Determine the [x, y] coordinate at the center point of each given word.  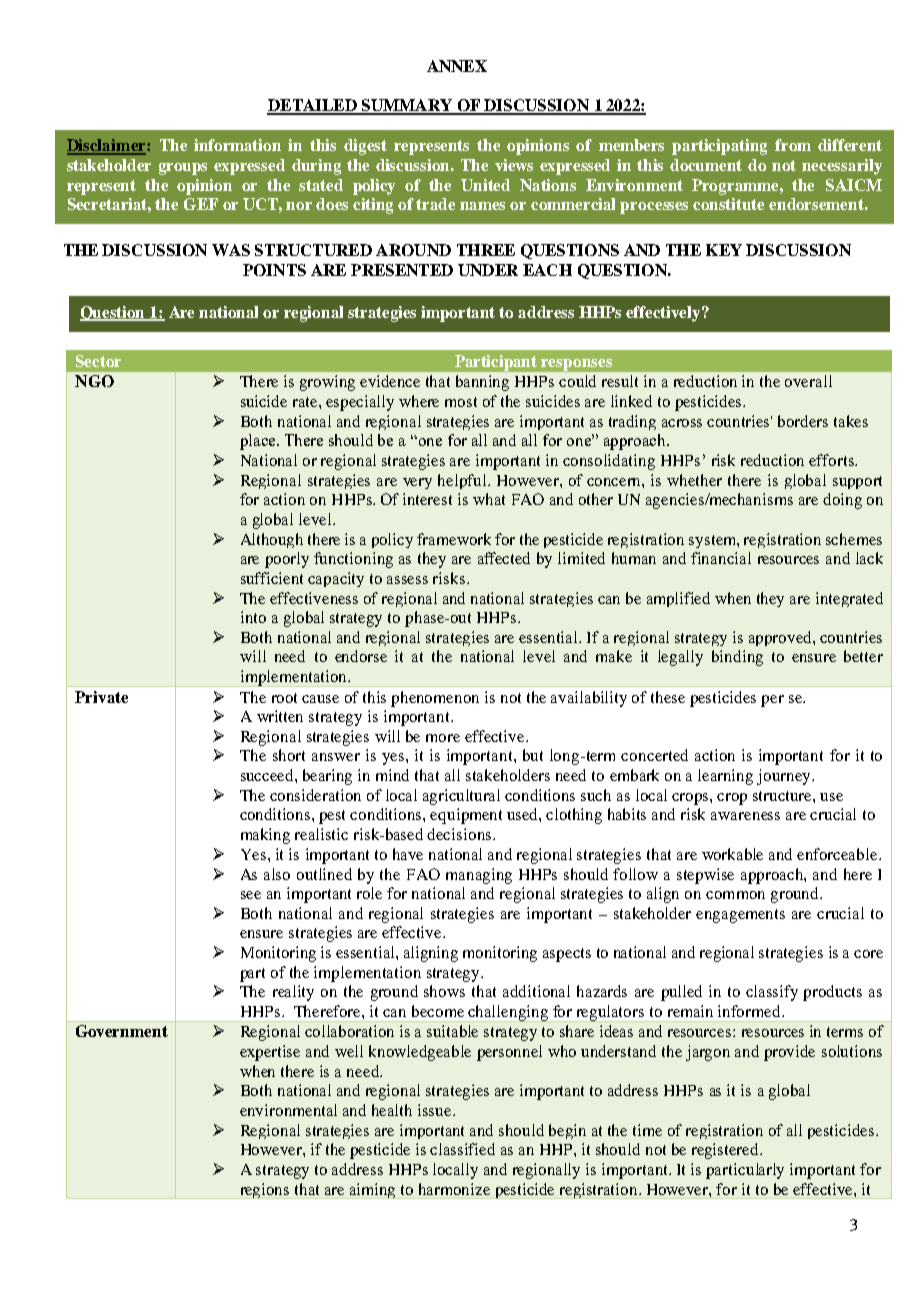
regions [265, 1191]
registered [726, 1151]
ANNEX [457, 66]
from [793, 145]
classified [462, 1149]
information [237, 145]
